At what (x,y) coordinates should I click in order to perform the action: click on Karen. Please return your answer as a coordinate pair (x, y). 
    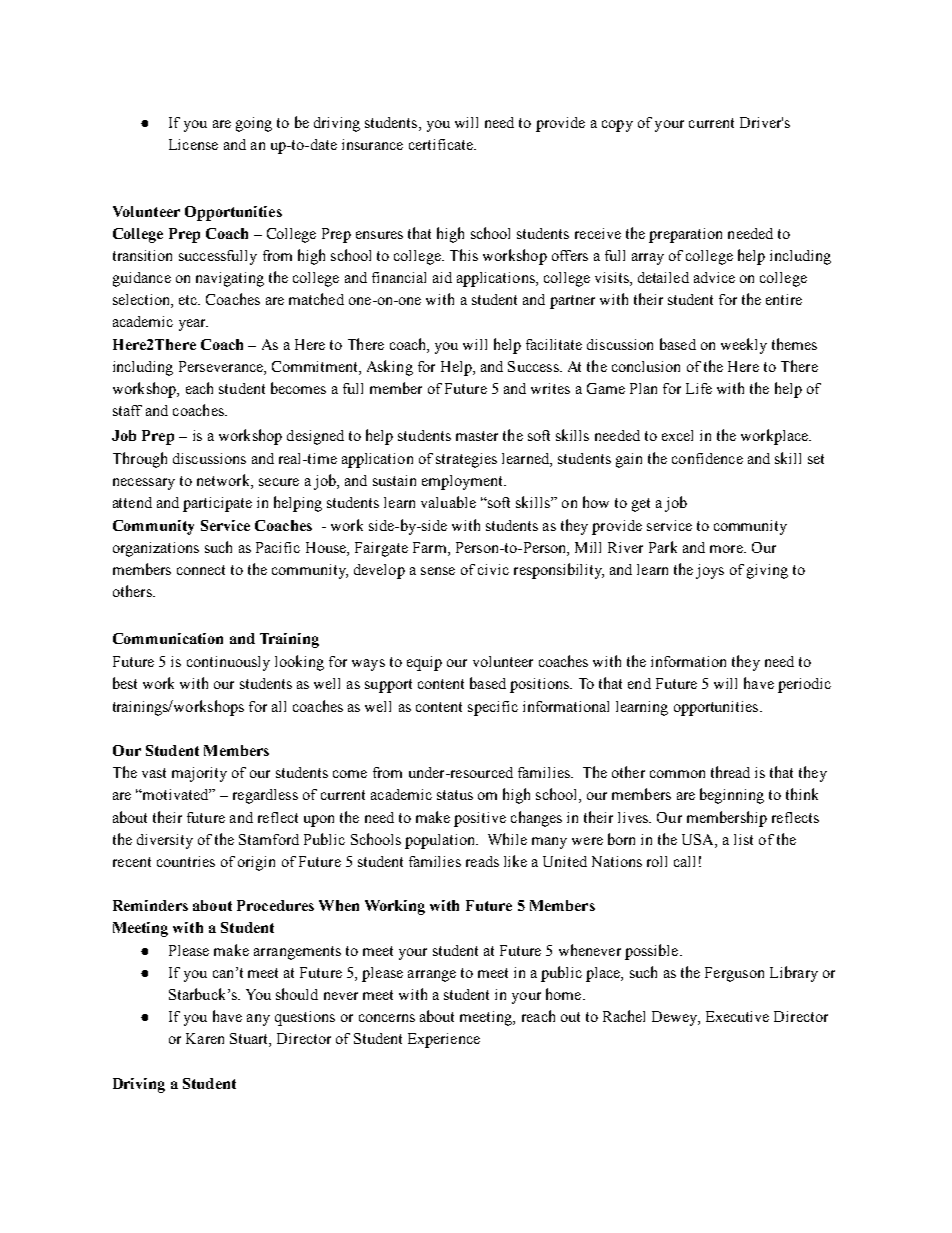
    Looking at the image, I should click on (205, 1038).
